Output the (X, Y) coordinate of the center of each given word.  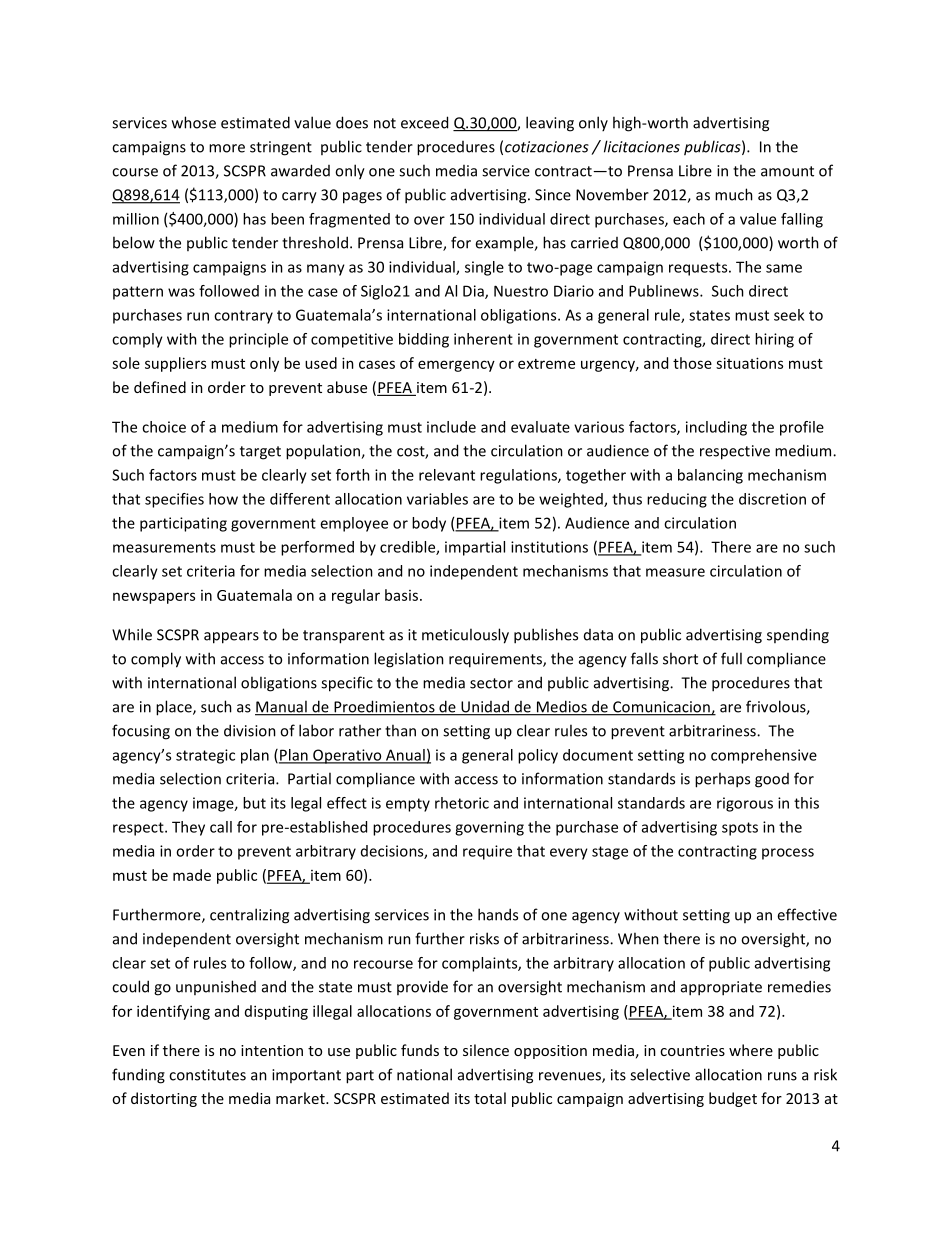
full (731, 658)
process (788, 854)
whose (194, 122)
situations (749, 363)
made (192, 875)
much (734, 194)
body (429, 524)
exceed (424, 122)
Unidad (485, 707)
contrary (243, 317)
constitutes (207, 1075)
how (223, 499)
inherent (483, 339)
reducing (677, 500)
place (175, 708)
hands (498, 914)
